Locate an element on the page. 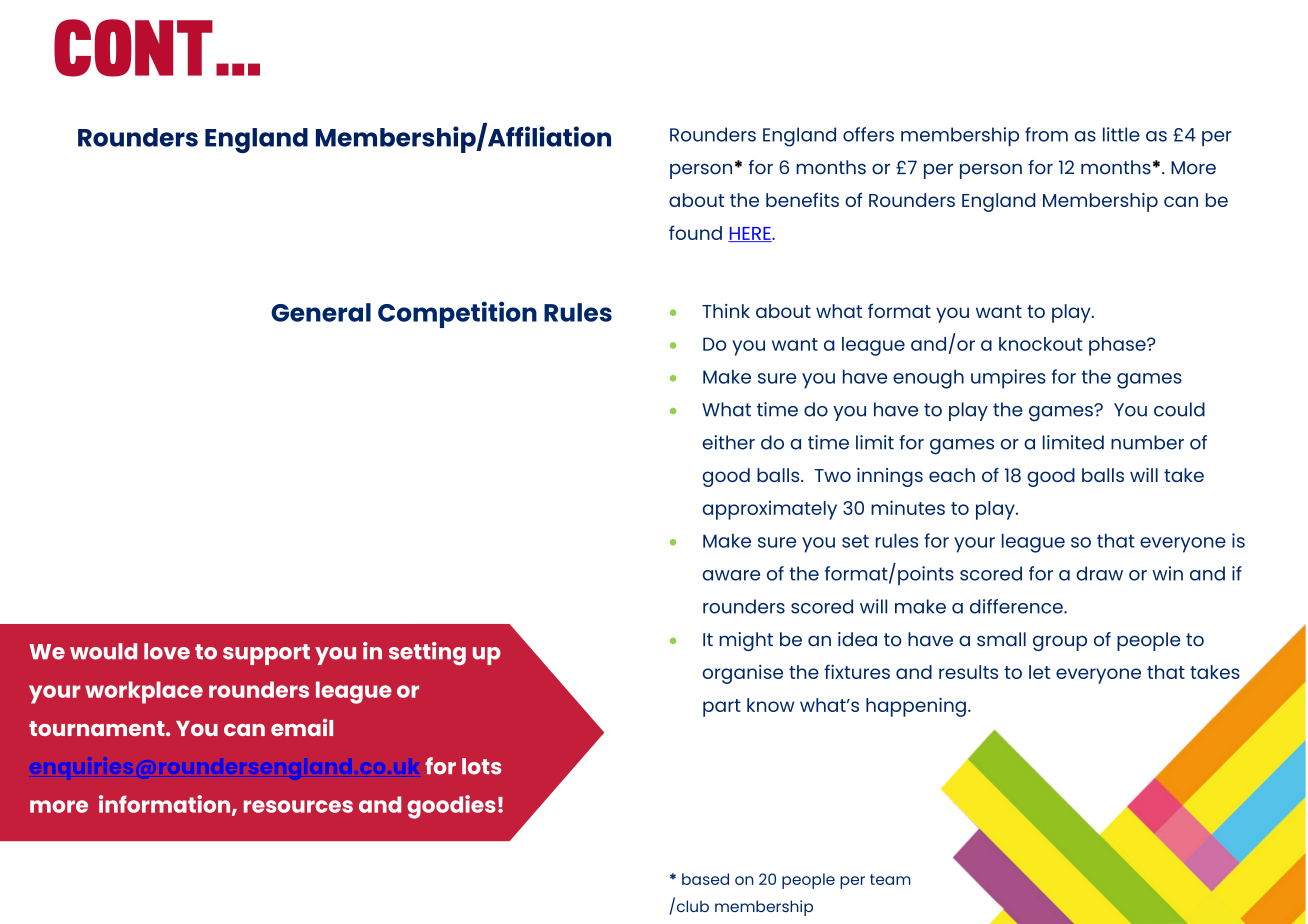 Image resolution: width=1308 pixels, height=924 pixels. team is located at coordinates (890, 879).
